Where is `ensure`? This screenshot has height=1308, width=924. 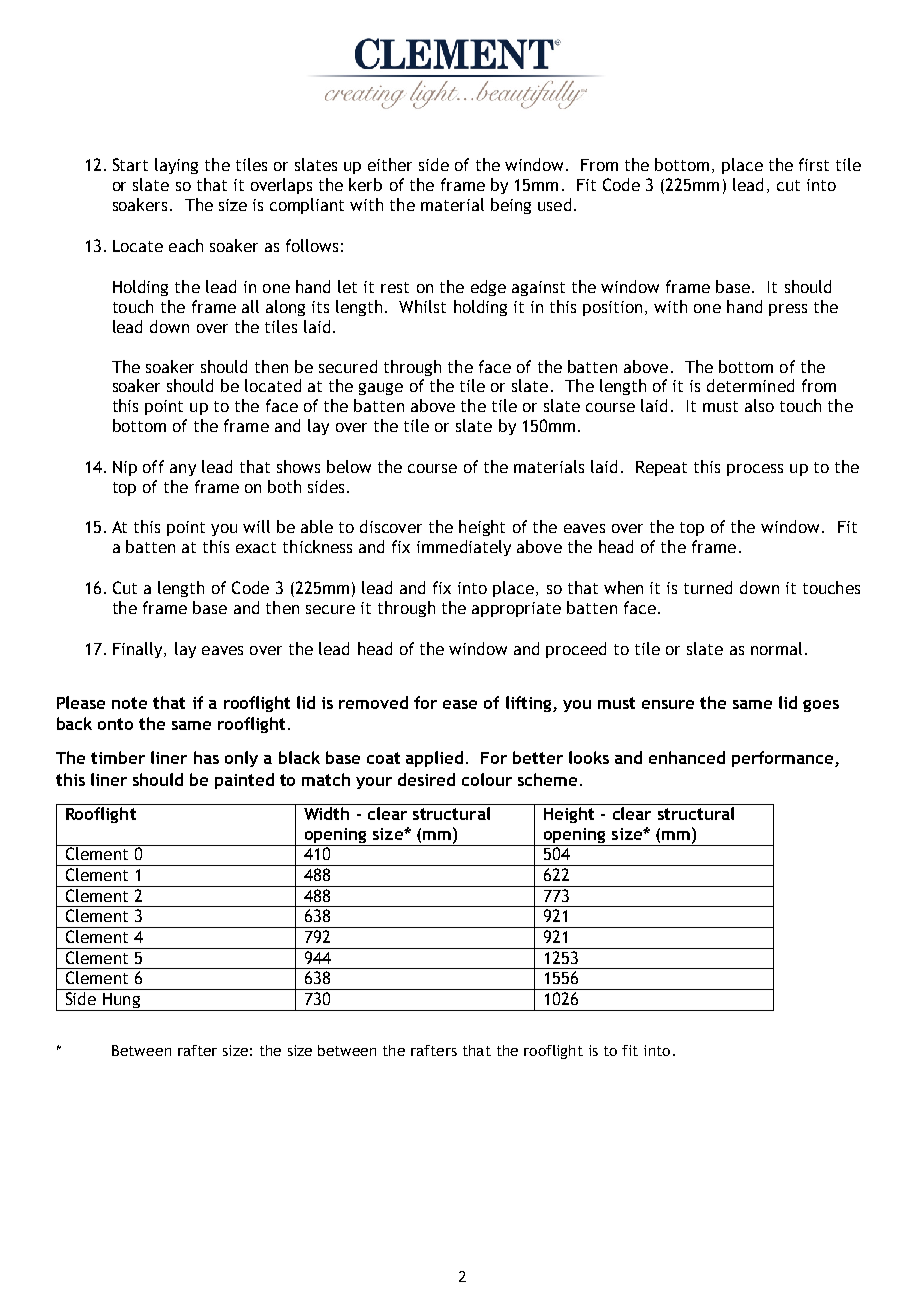
ensure is located at coordinates (668, 704).
